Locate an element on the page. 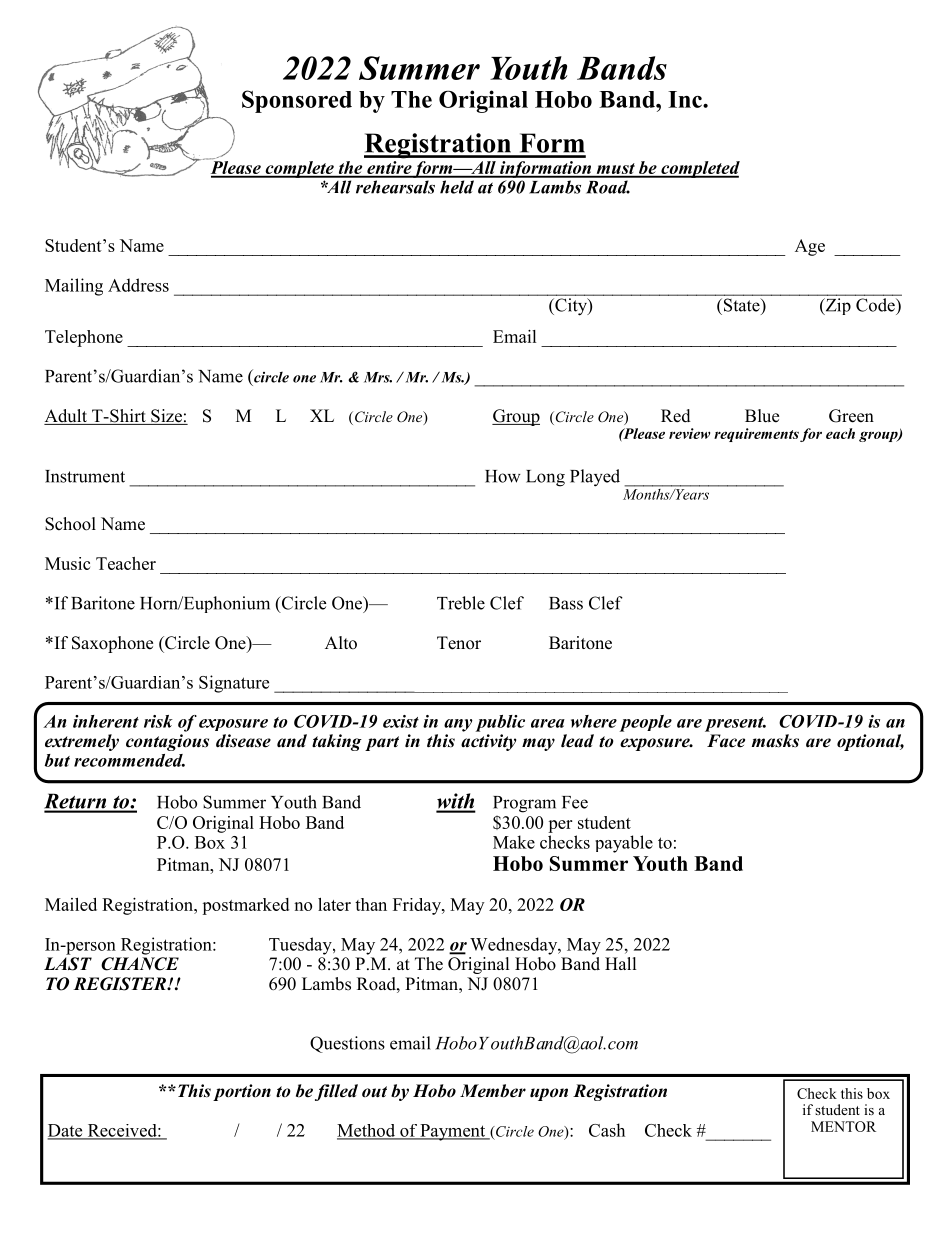  Sponsored is located at coordinates (297, 101).
